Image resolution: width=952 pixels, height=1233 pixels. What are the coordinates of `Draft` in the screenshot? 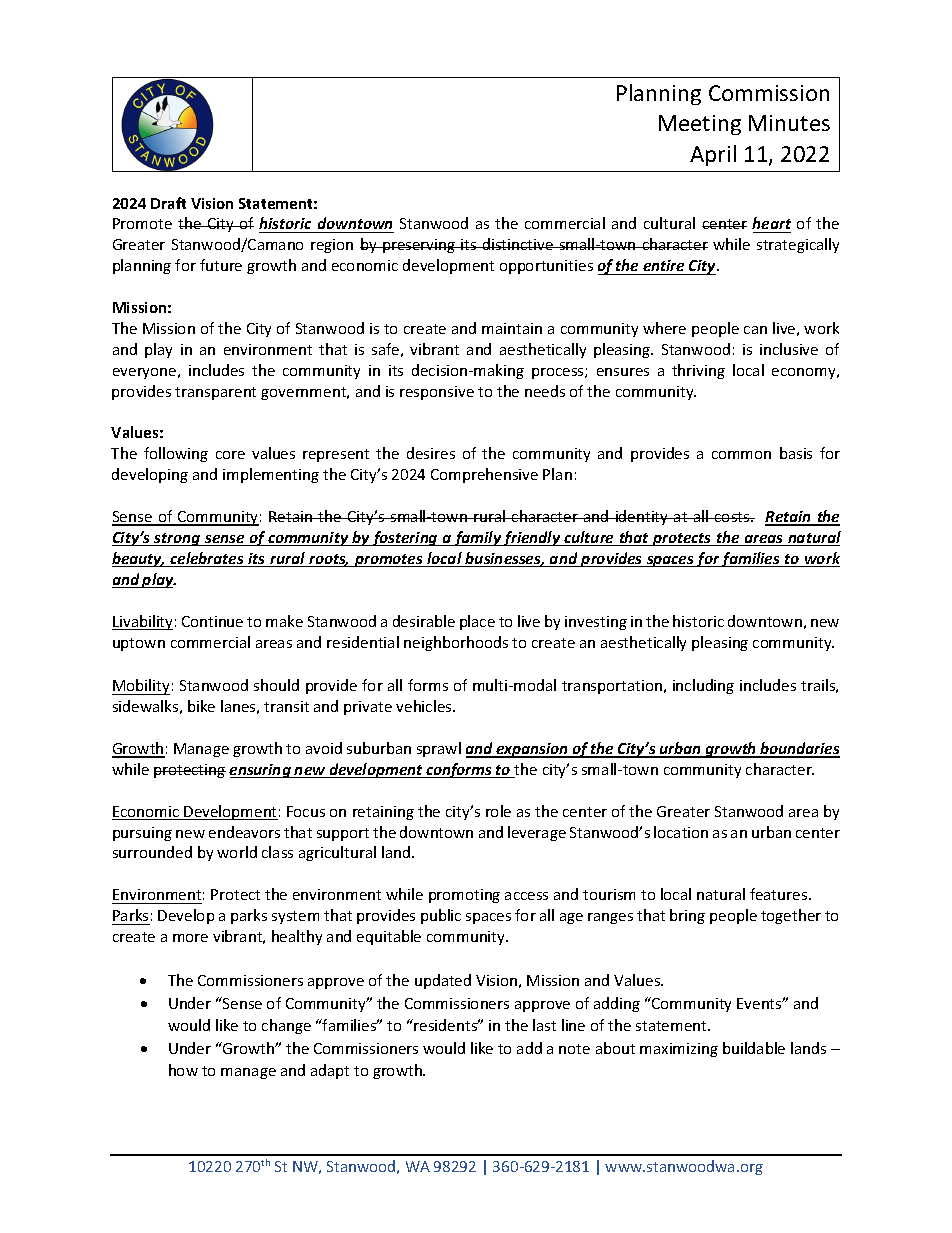 It's located at (168, 203).
